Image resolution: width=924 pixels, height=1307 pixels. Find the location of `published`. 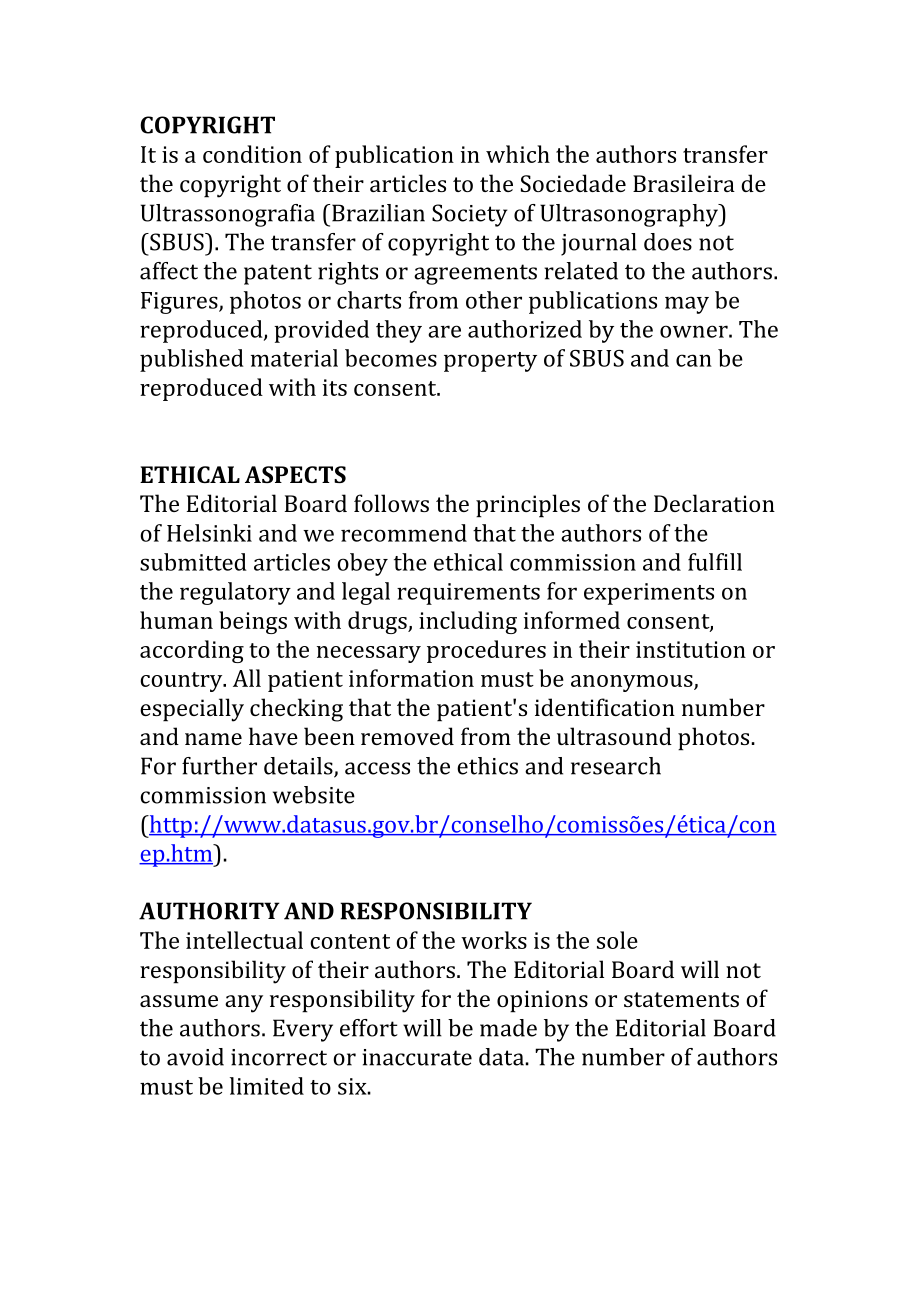

published is located at coordinates (192, 360).
